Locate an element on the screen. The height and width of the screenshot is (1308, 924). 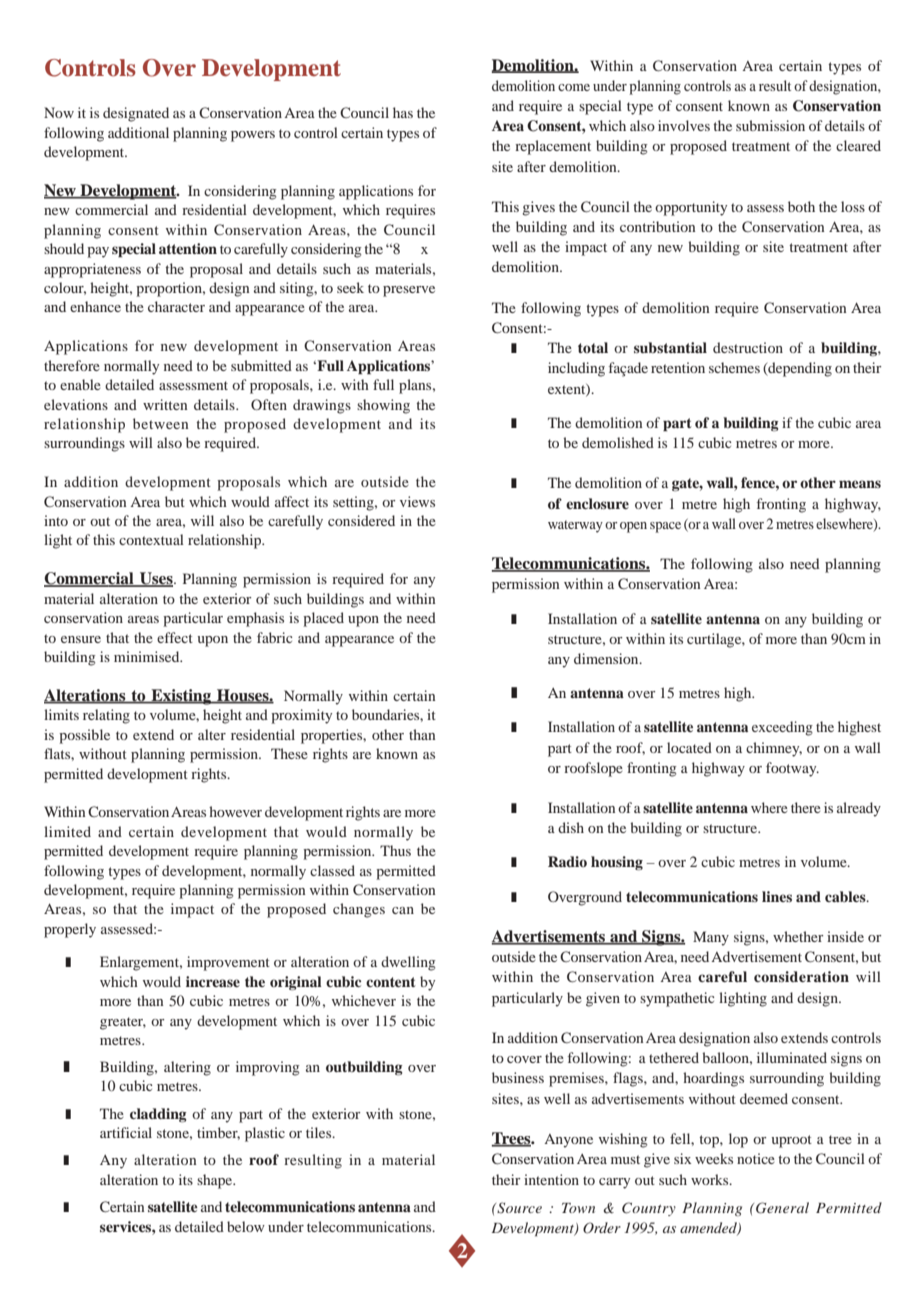
Source is located at coordinates (518, 1208).
